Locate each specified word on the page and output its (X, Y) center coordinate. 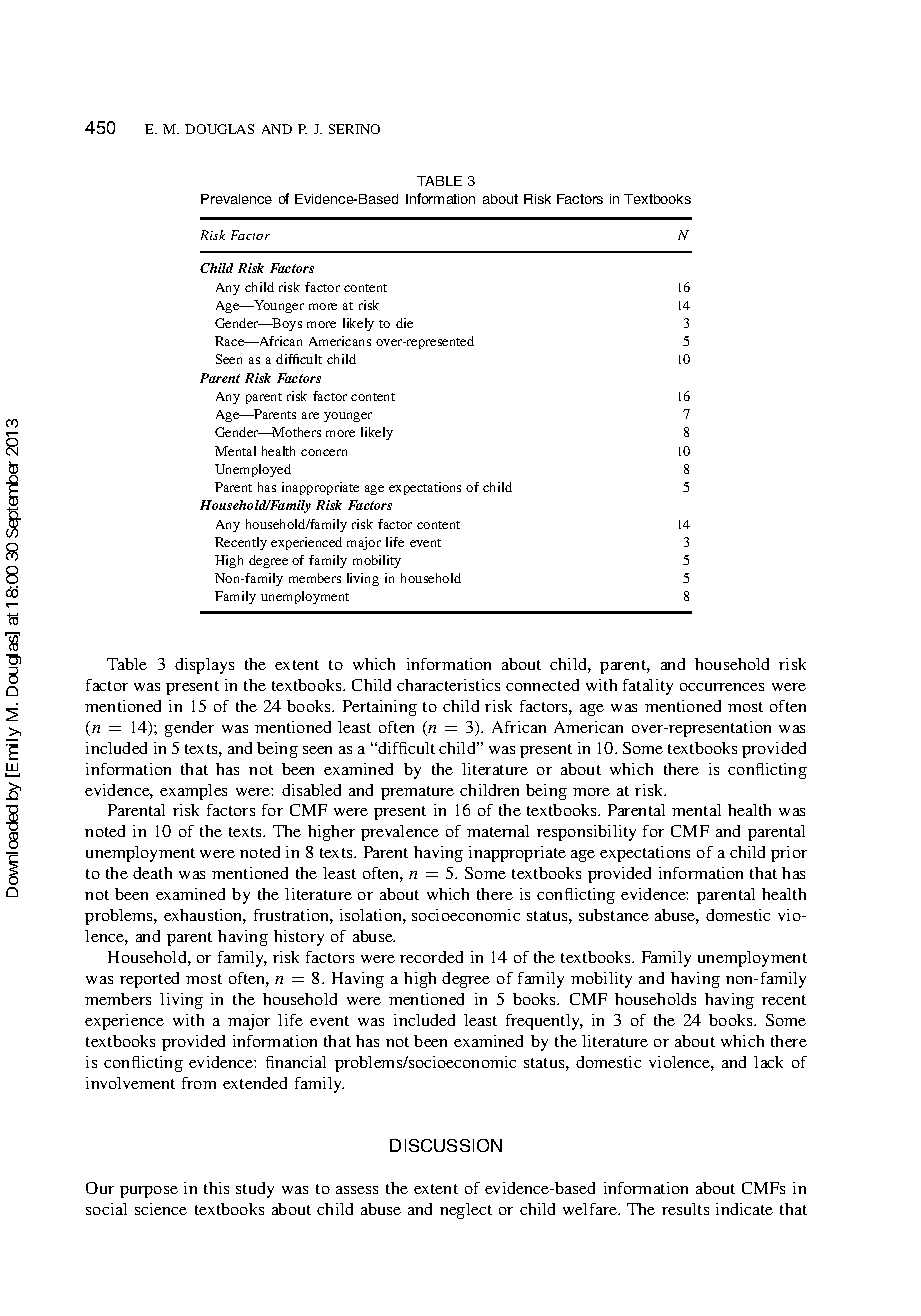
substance (614, 915)
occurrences (722, 687)
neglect (466, 1211)
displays (204, 666)
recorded (431, 957)
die (404, 323)
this (216, 1188)
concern (324, 452)
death (152, 873)
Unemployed (253, 470)
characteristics (448, 685)
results (685, 1209)
